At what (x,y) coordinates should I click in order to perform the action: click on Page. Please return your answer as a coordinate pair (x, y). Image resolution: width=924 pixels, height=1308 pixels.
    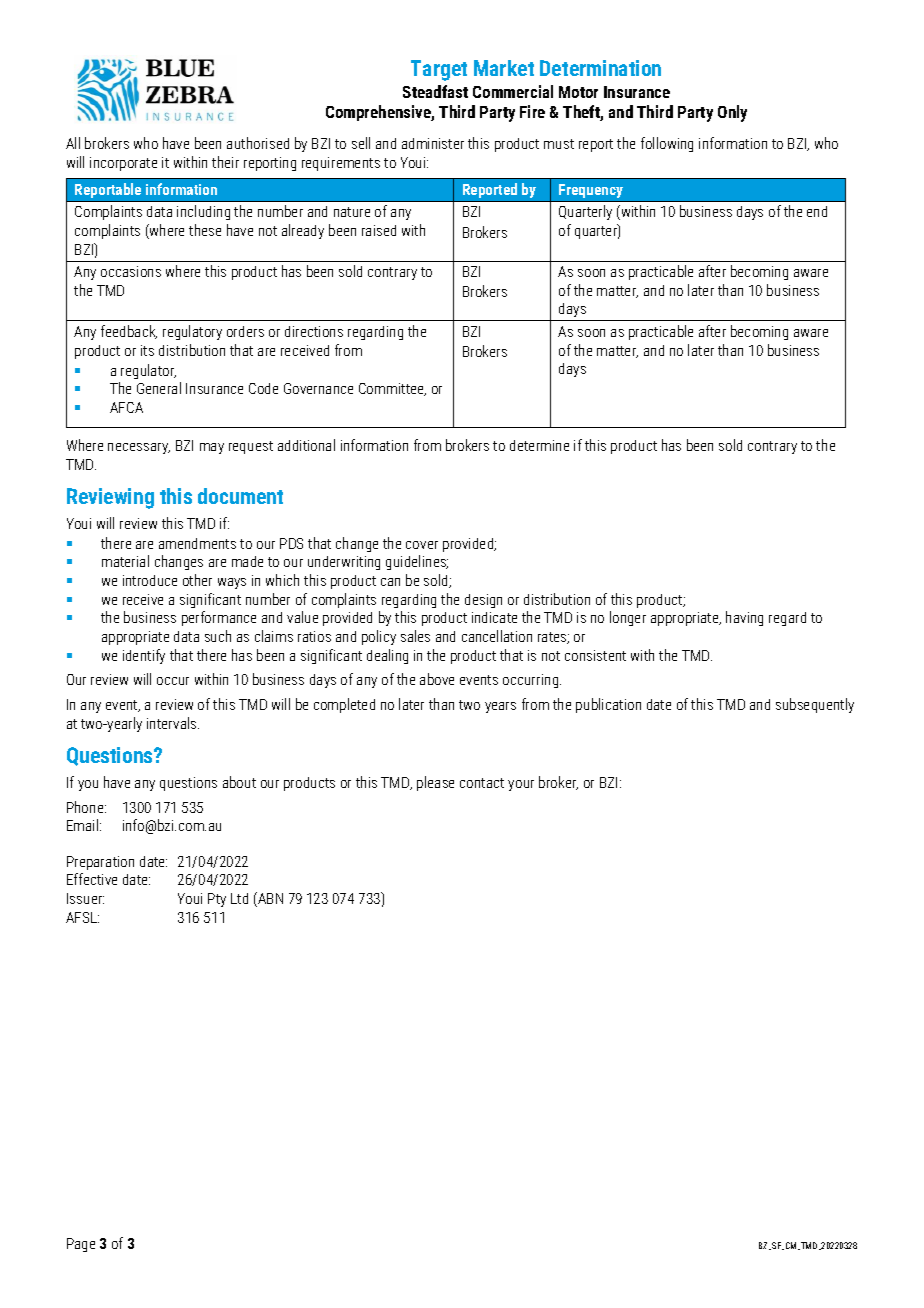
    Looking at the image, I should click on (81, 1245).
